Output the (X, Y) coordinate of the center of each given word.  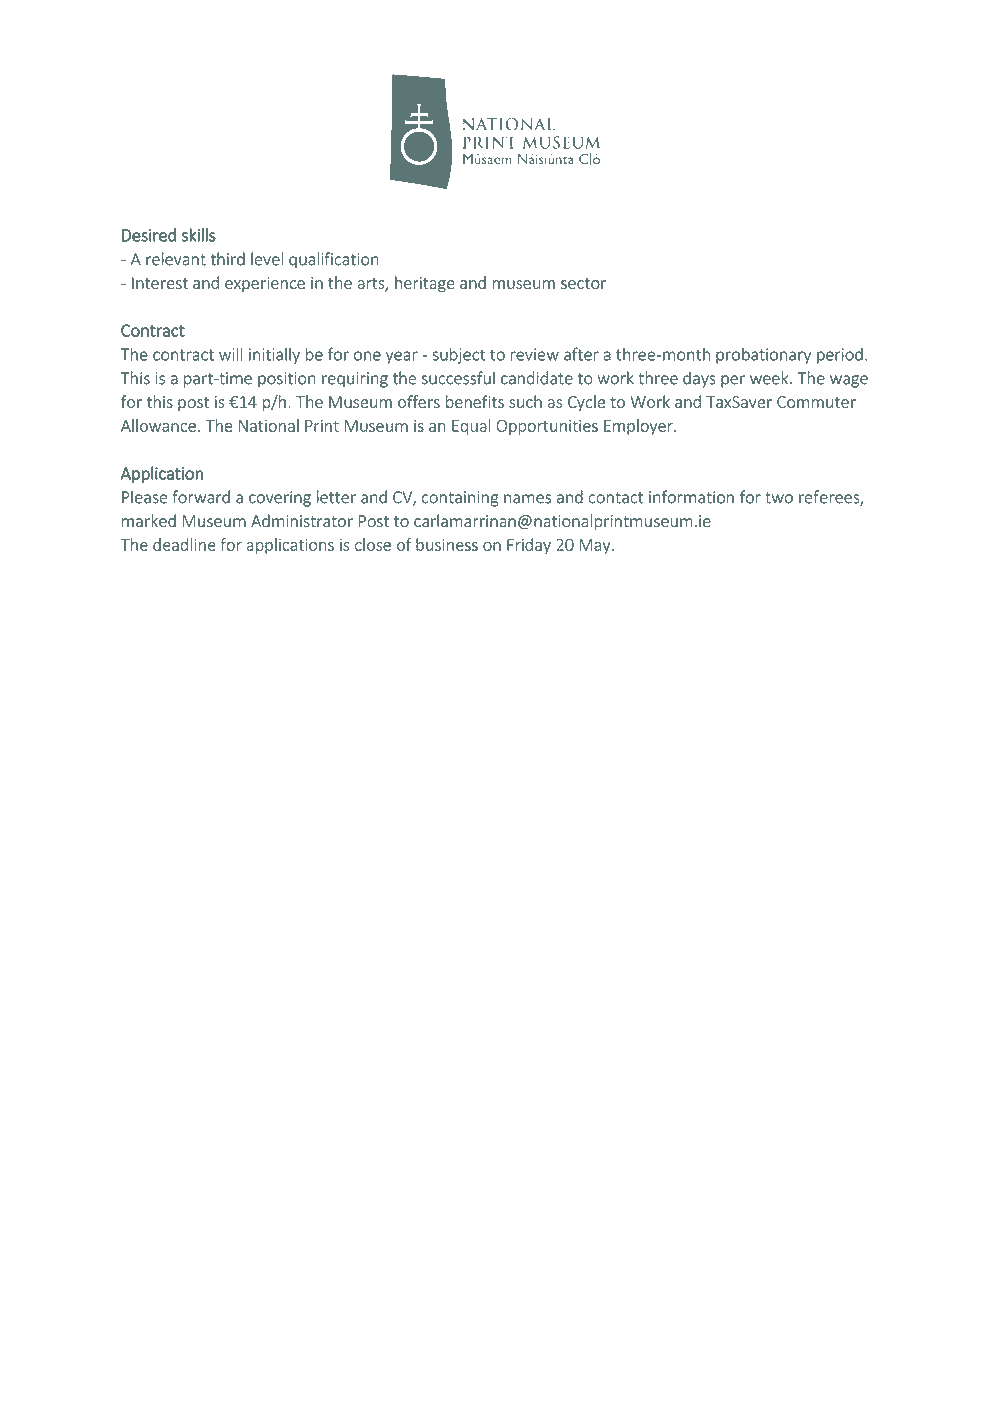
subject (458, 356)
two (779, 498)
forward (201, 497)
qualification (334, 260)
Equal (471, 427)
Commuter (816, 402)
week (770, 378)
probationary (763, 356)
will (230, 354)
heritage (425, 284)
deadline (184, 544)
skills (199, 235)
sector (583, 283)
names (527, 499)
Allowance (158, 425)
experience (265, 284)
